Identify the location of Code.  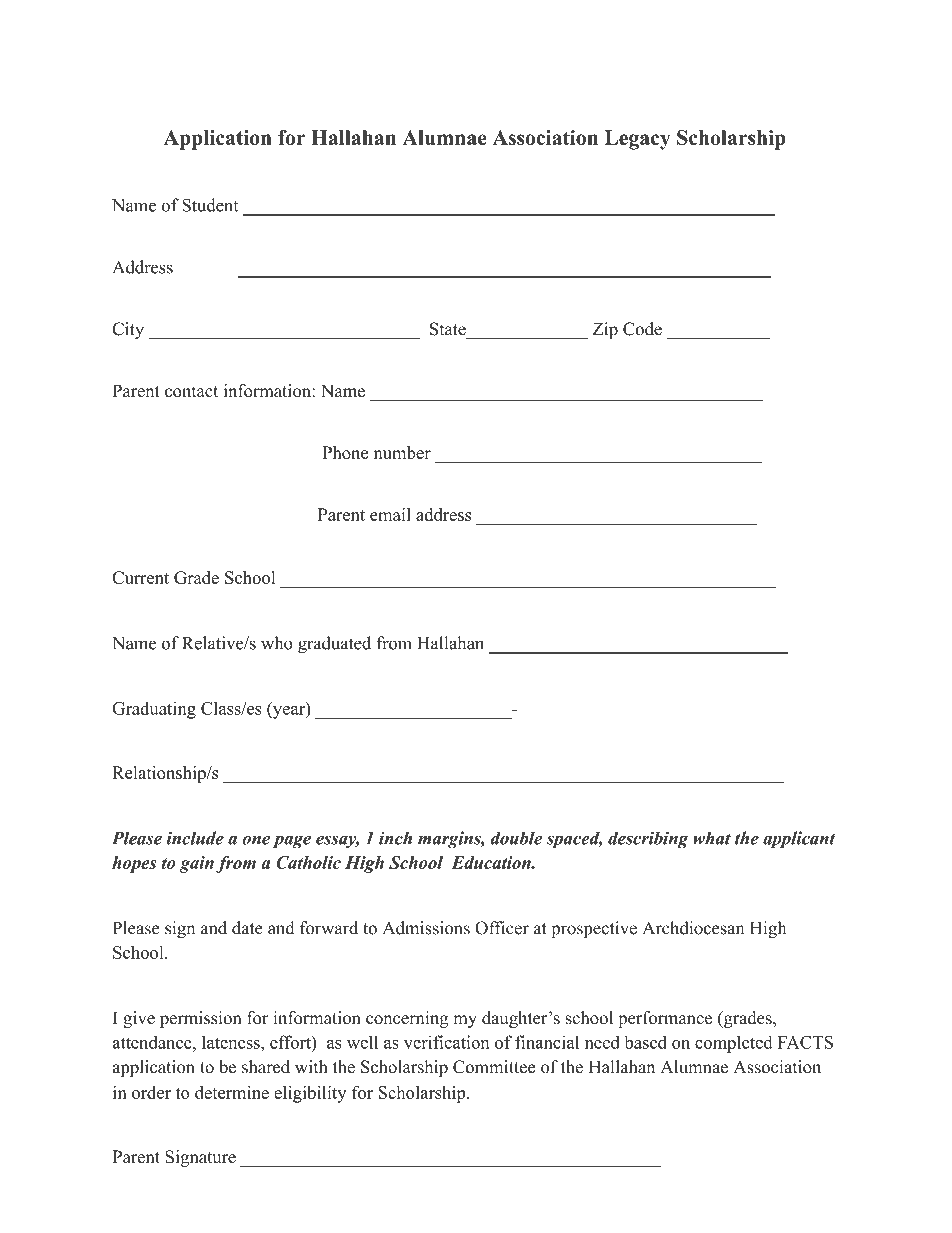
(642, 329).
